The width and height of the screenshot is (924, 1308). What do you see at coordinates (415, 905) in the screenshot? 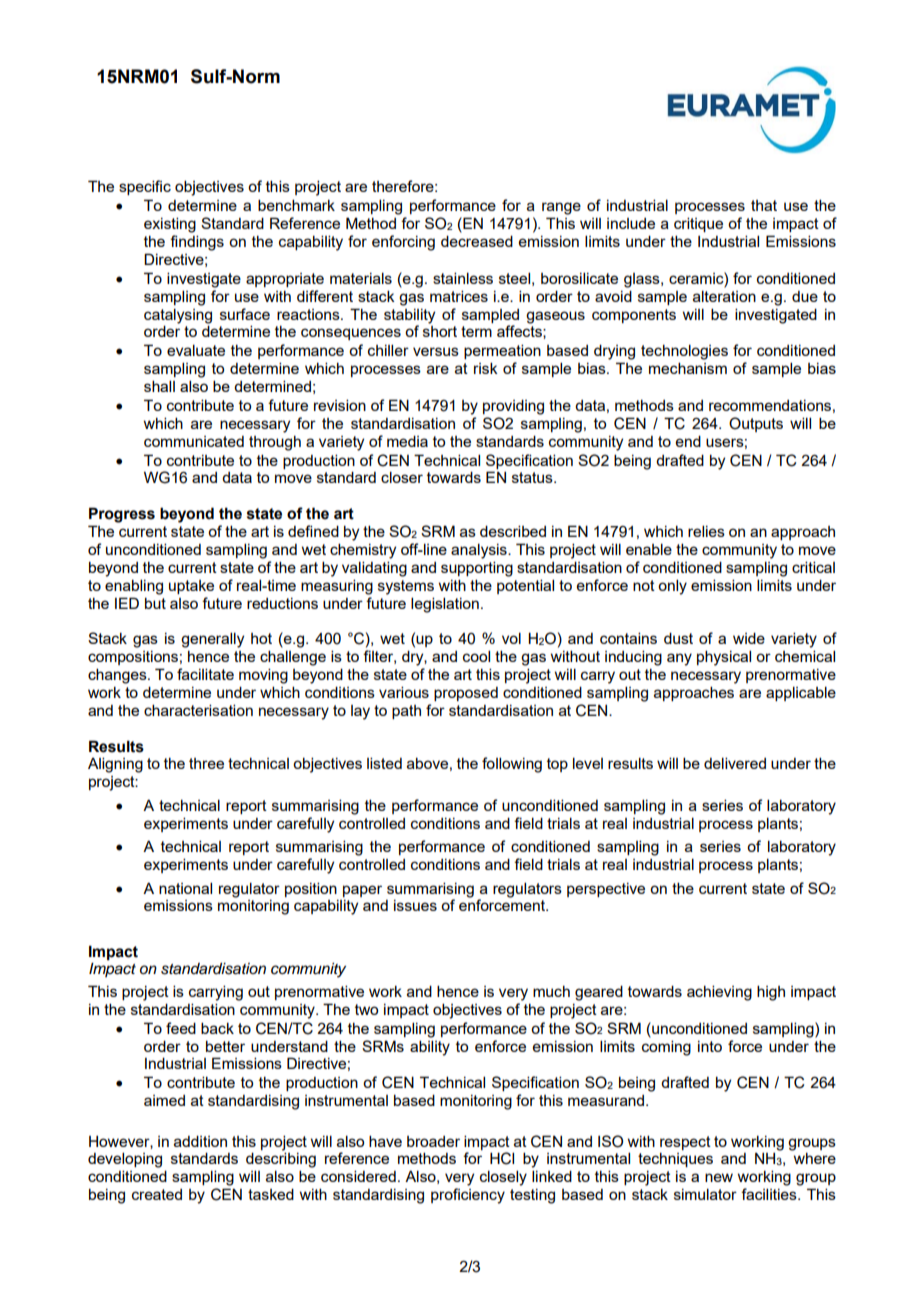
I see `issues` at bounding box center [415, 905].
